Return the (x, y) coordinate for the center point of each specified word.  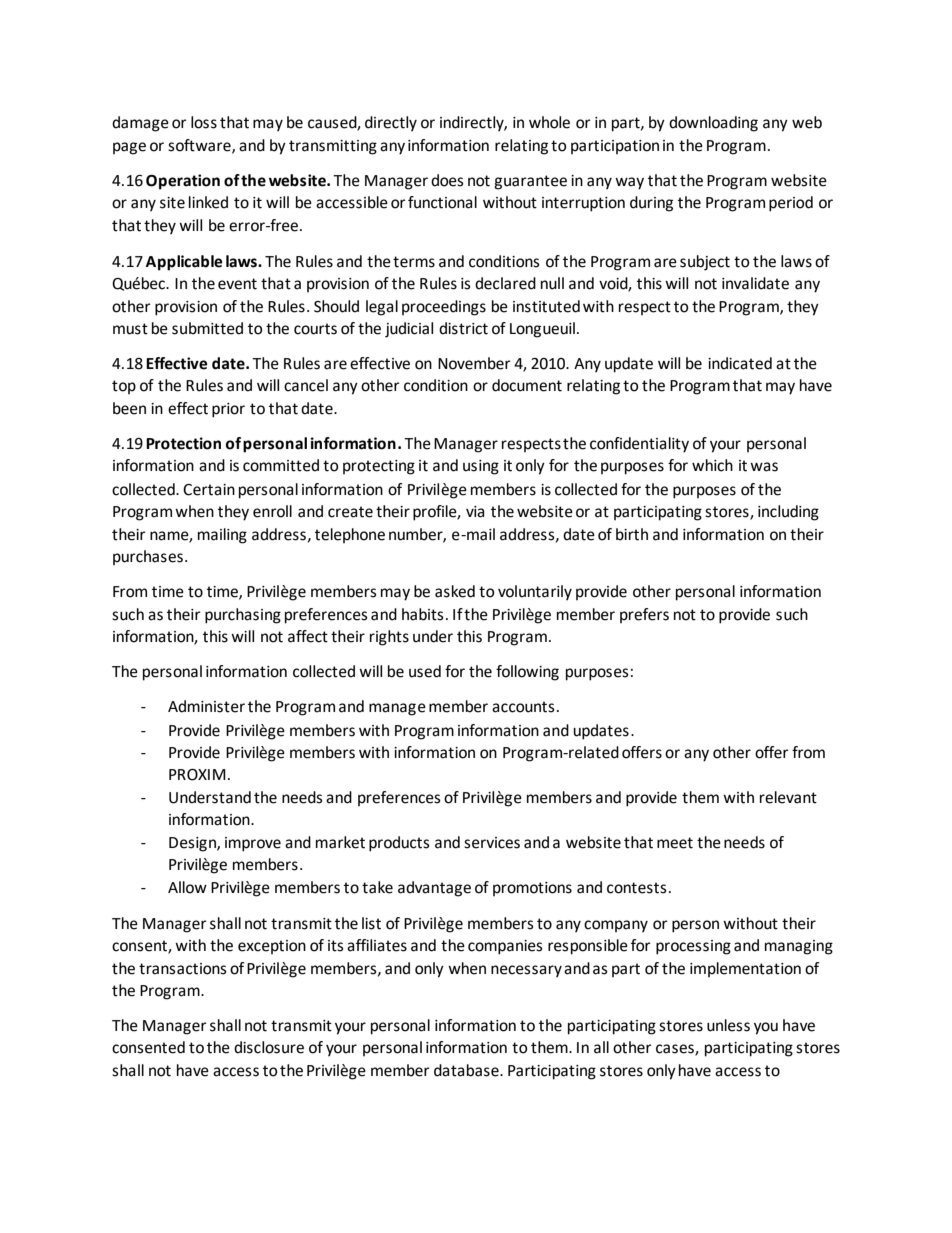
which (712, 465)
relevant (788, 797)
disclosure (269, 1047)
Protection (183, 443)
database (467, 1070)
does (447, 180)
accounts (523, 707)
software (200, 146)
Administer (206, 706)
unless (728, 1025)
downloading (713, 124)
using (481, 467)
